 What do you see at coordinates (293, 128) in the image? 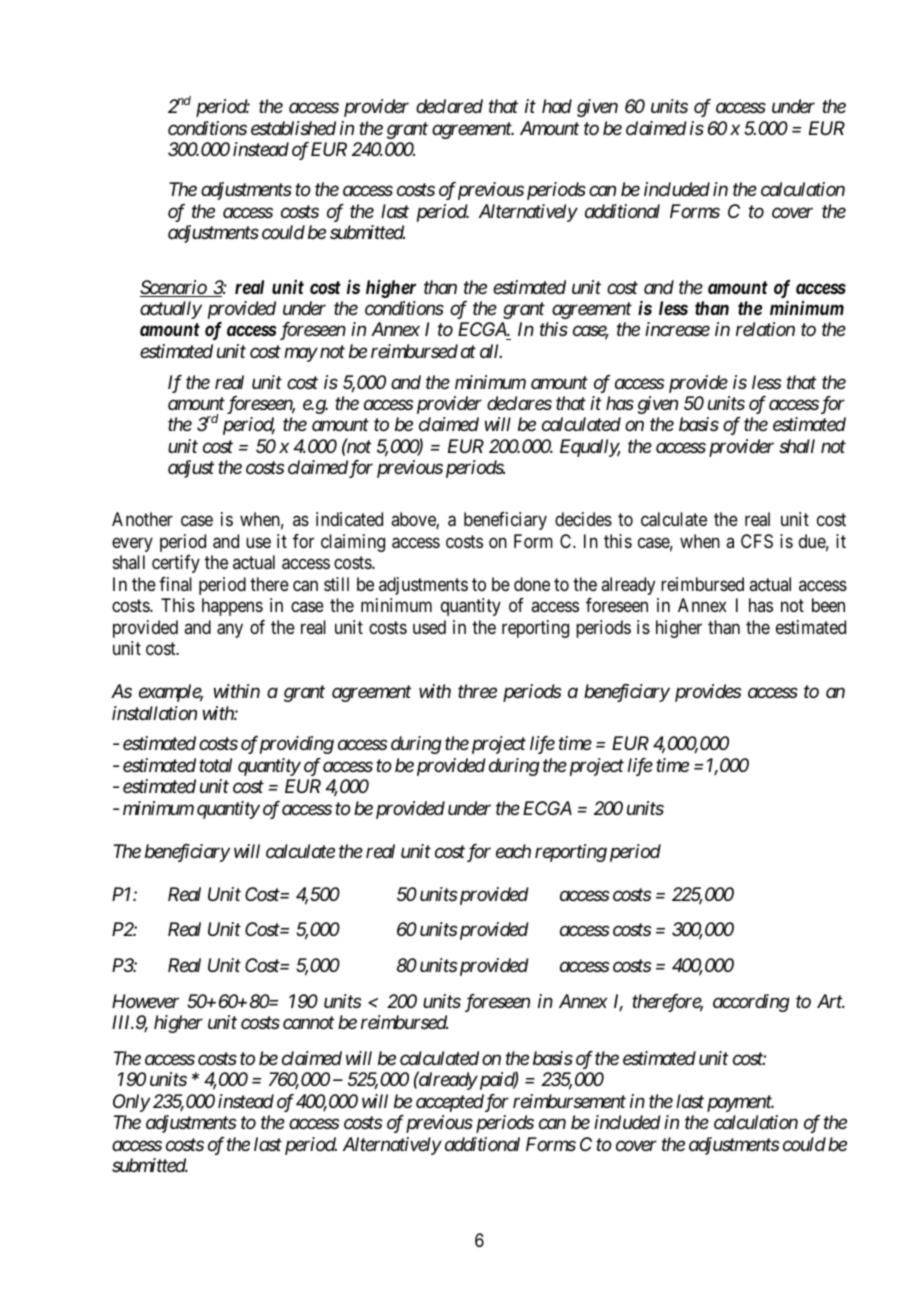
I see `established` at bounding box center [293, 128].
